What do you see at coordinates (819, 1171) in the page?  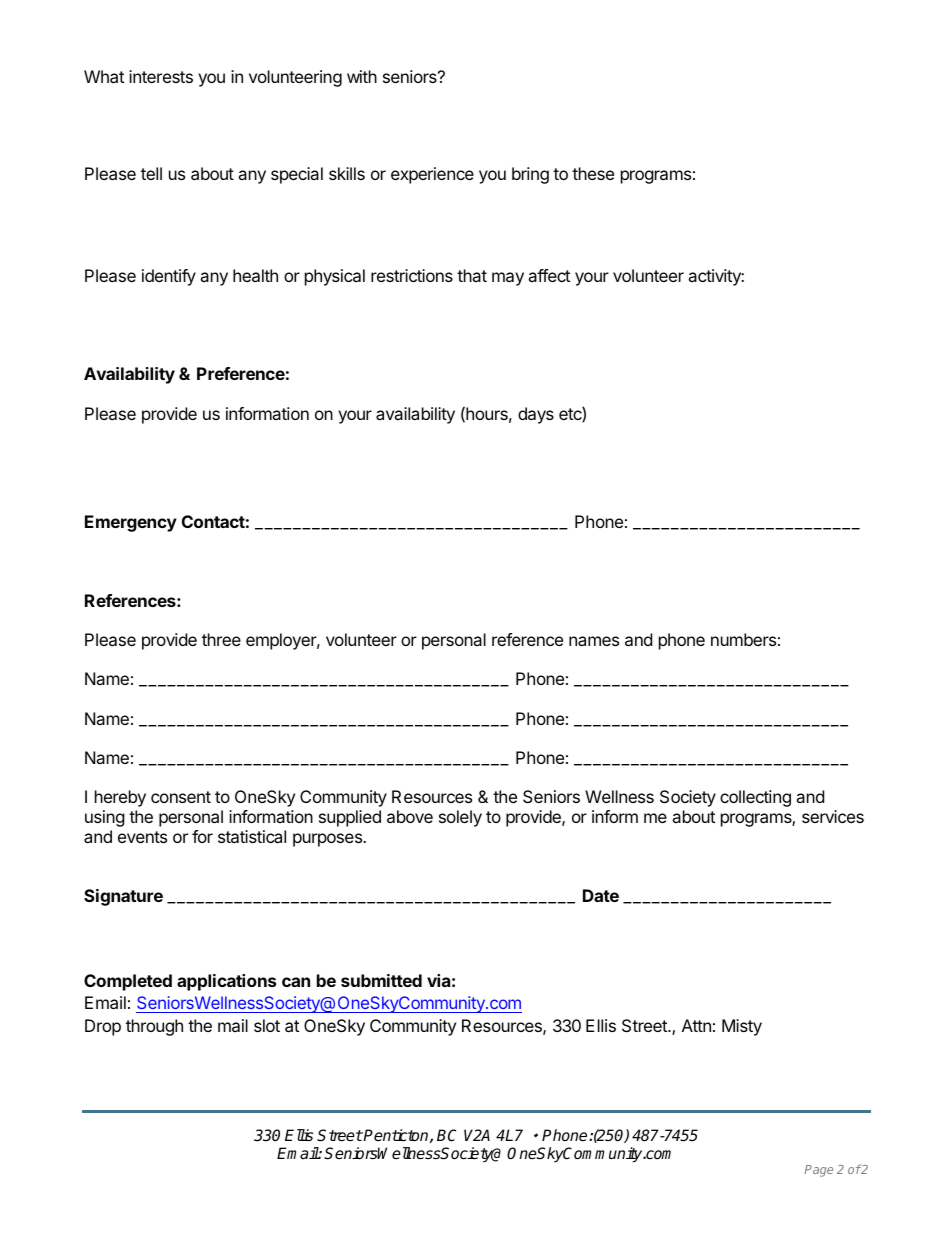 I see `Page` at bounding box center [819, 1171].
